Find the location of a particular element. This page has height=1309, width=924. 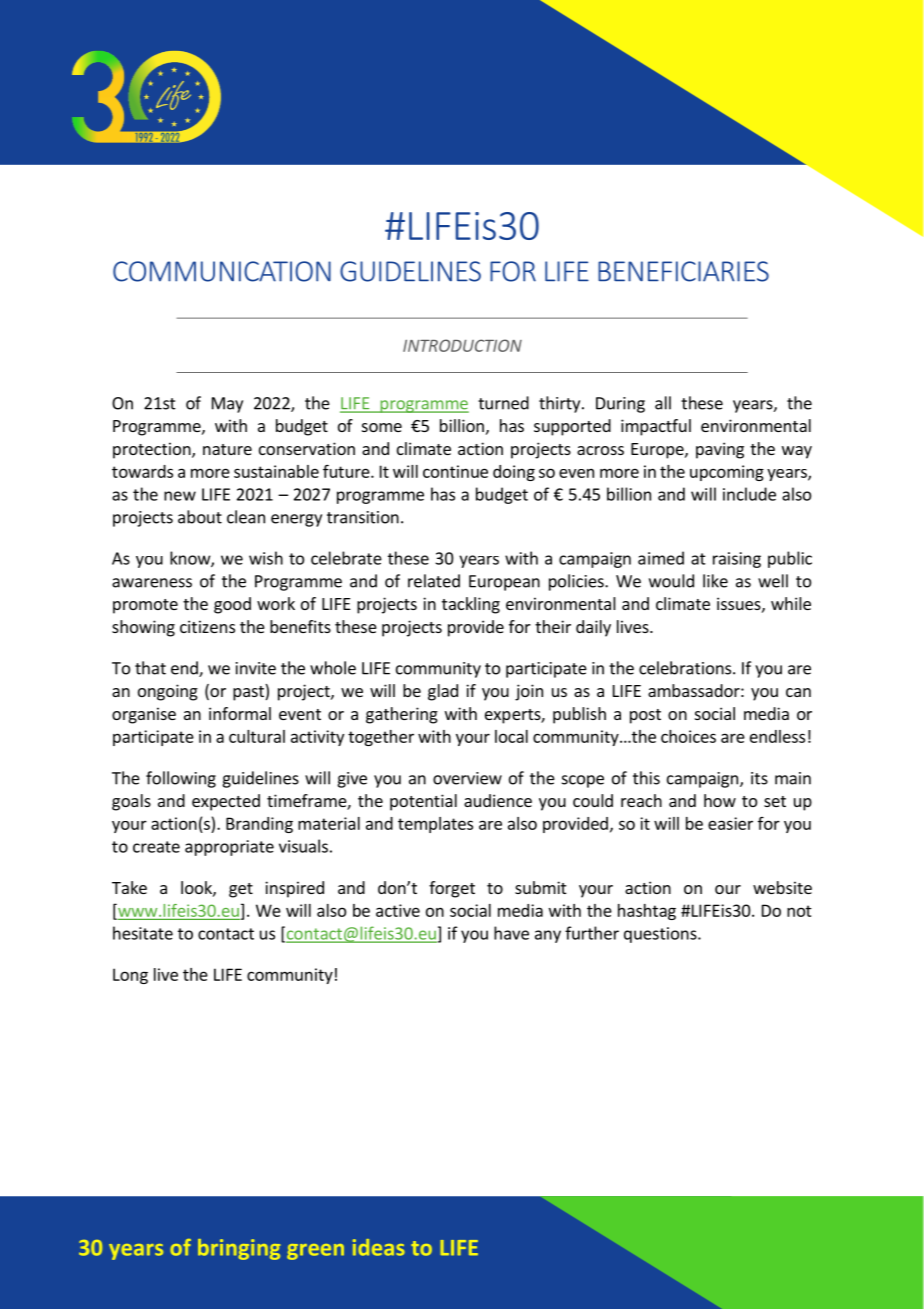

like is located at coordinates (715, 581).
